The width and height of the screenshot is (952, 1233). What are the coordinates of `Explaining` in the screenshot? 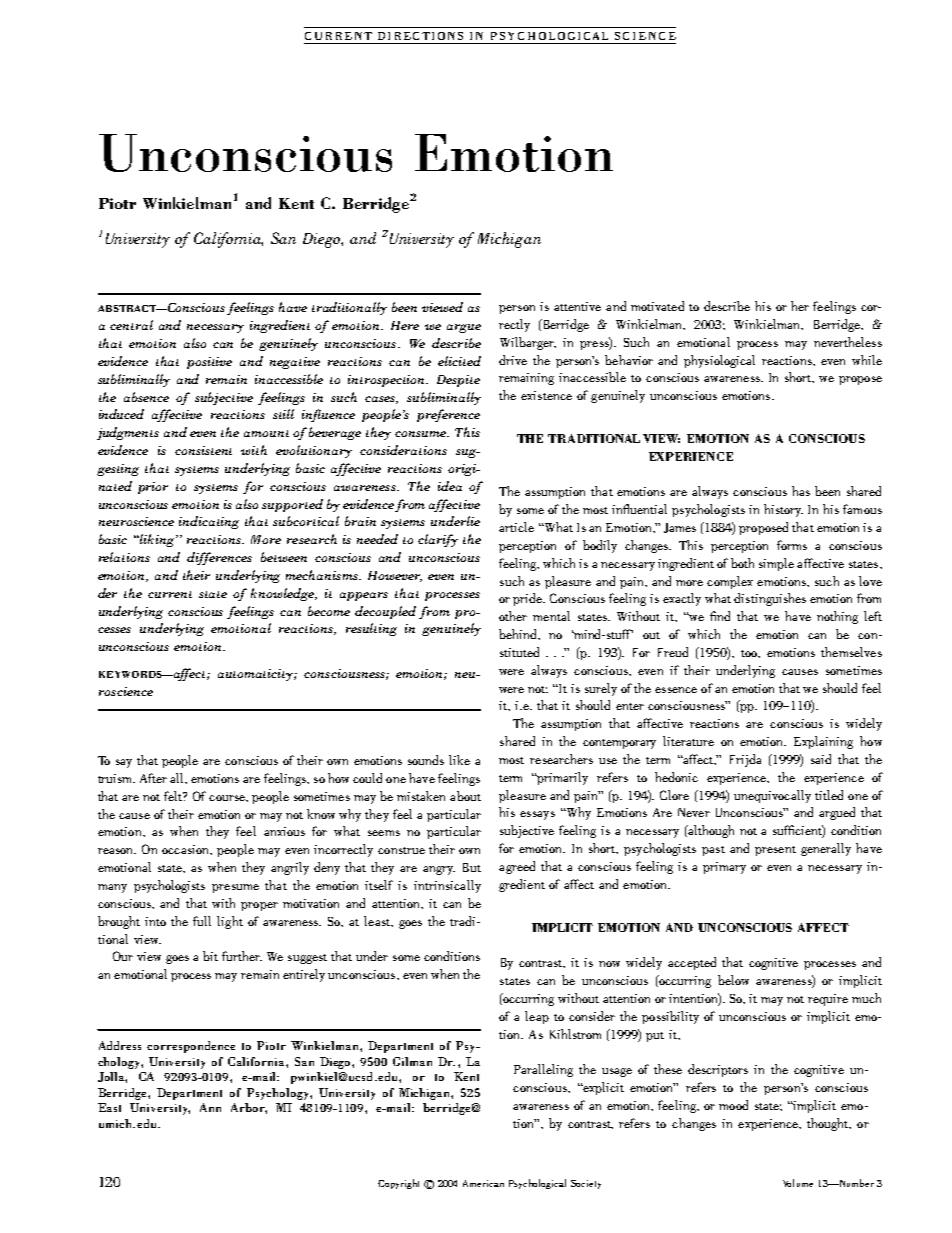 It's located at (823, 742).
